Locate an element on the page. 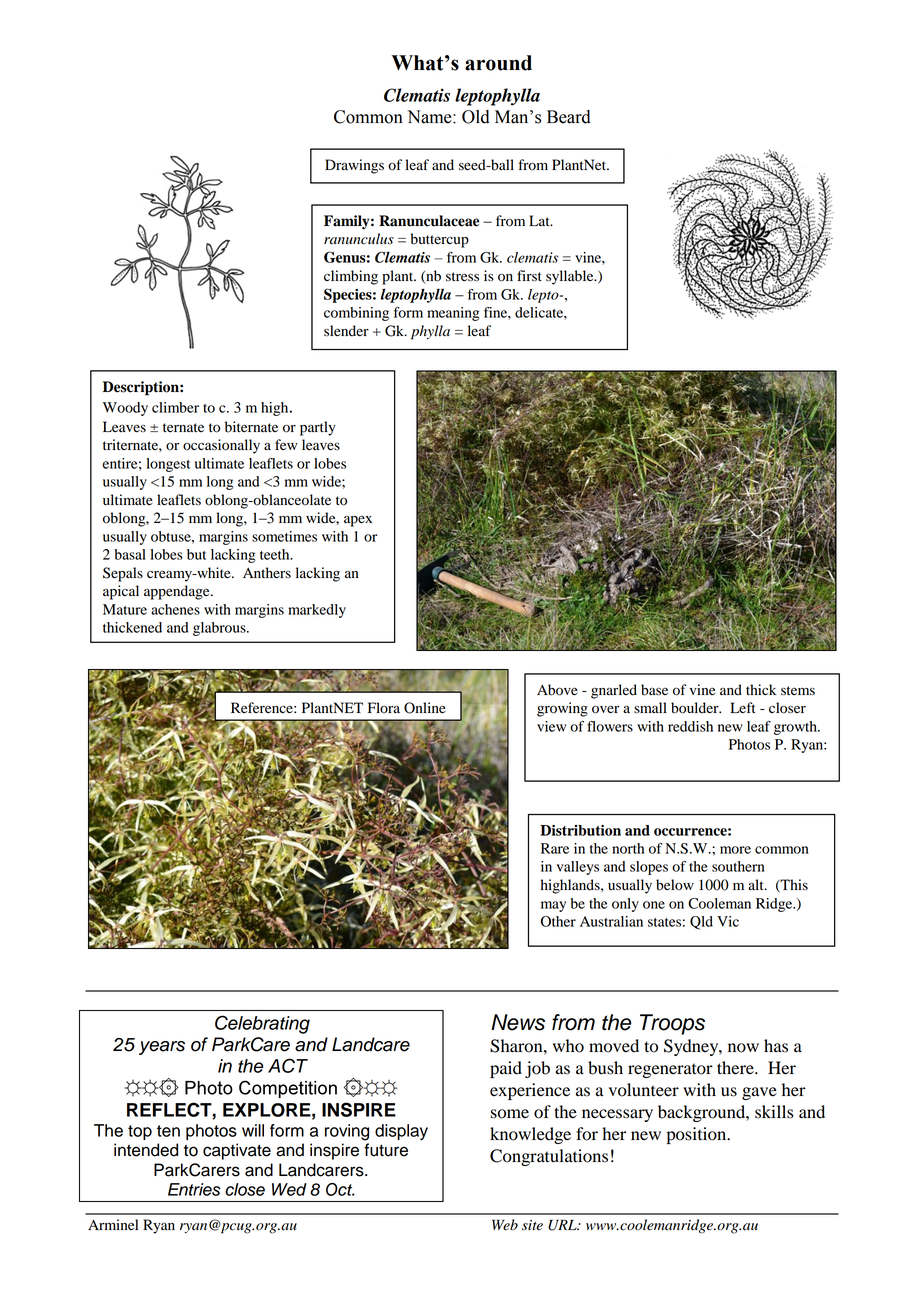 The image size is (924, 1308). Celebrating is located at coordinates (262, 1024).
